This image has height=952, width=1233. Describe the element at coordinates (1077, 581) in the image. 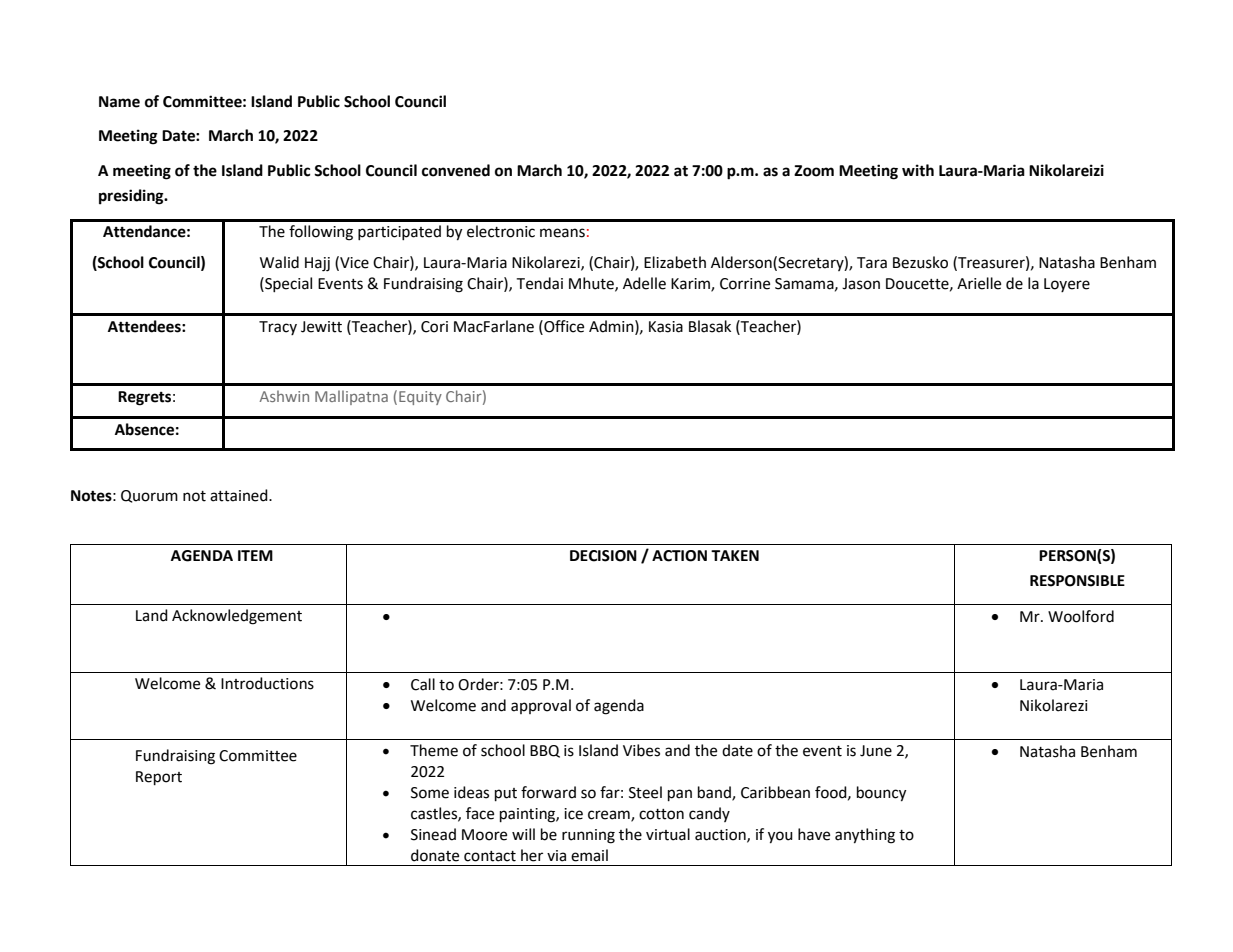

I see `RESPONSIBLE` at that location.
